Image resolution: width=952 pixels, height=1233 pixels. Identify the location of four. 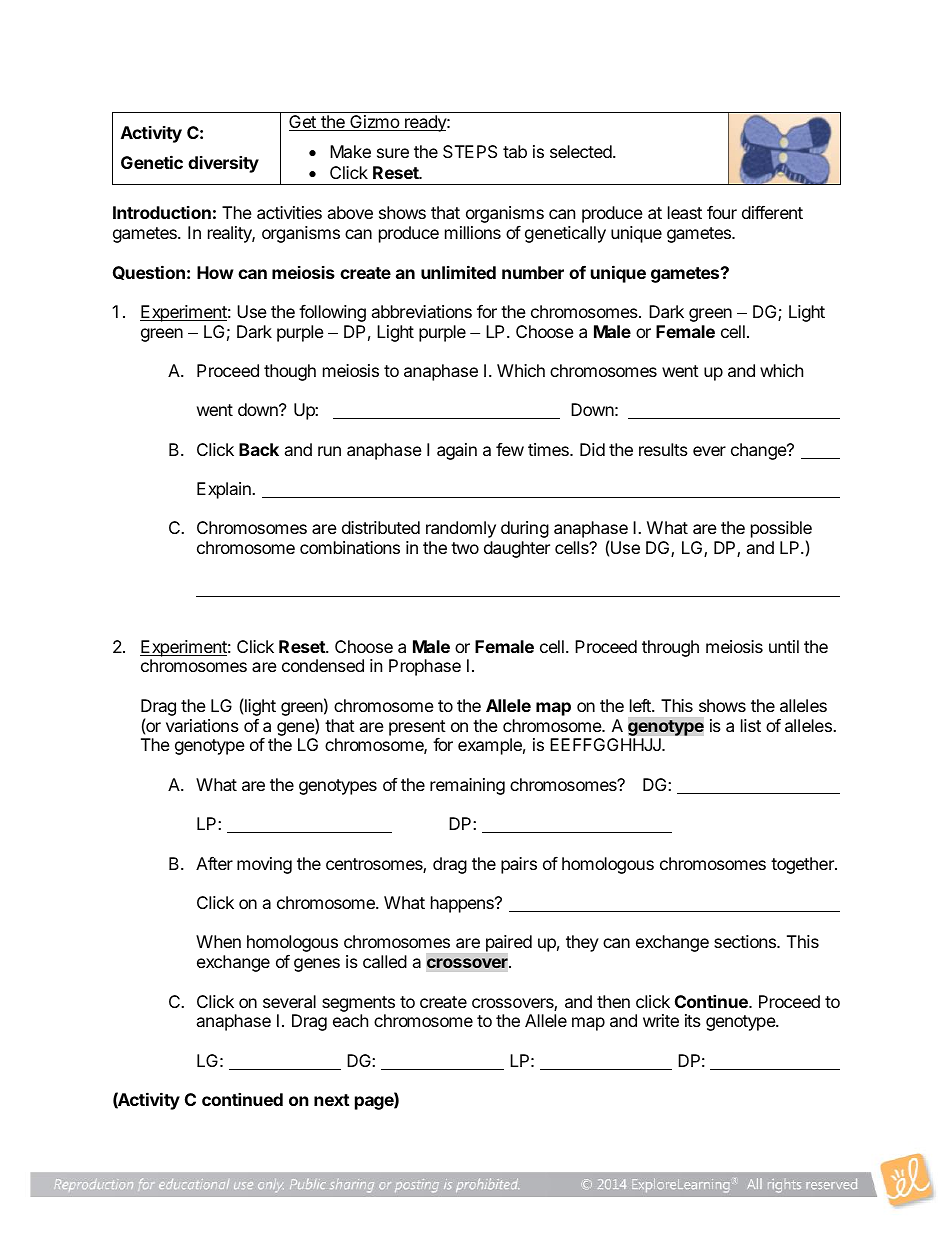
(722, 212).
